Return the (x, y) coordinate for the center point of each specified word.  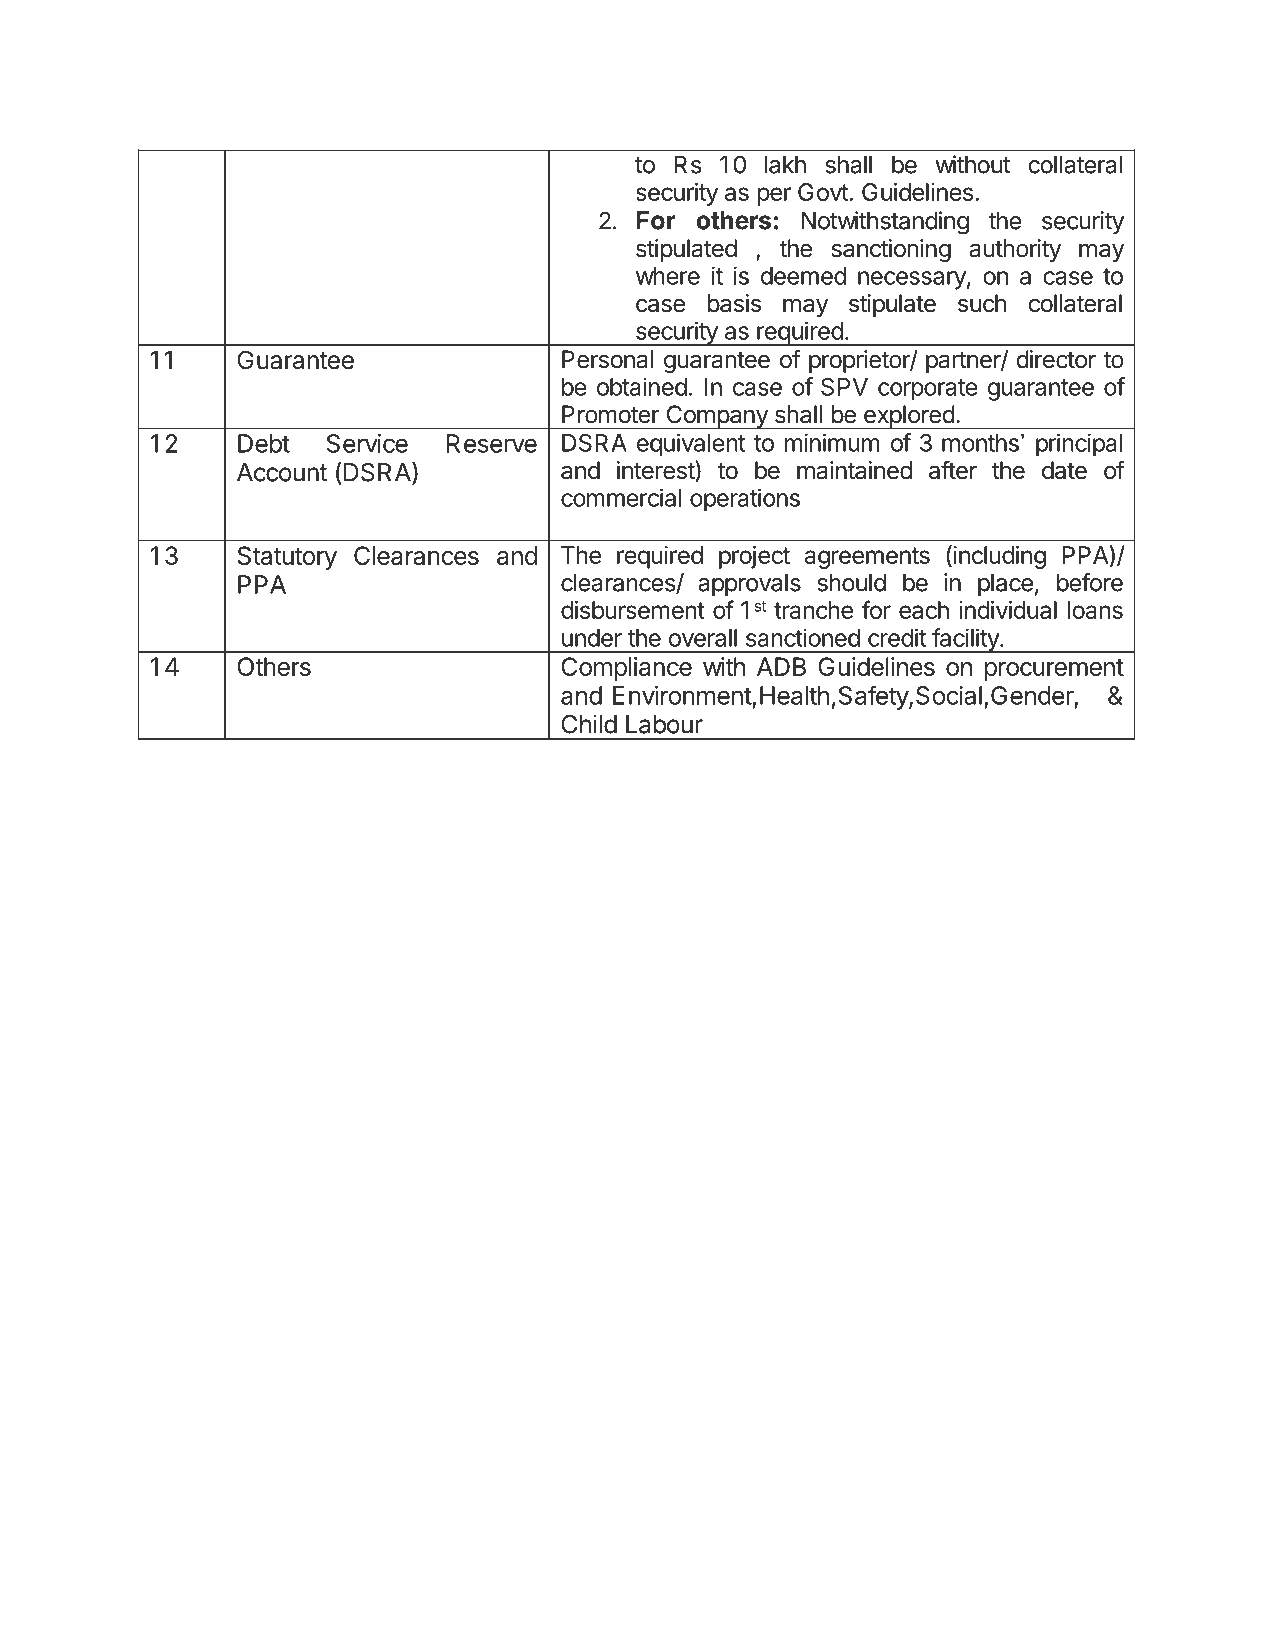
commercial (621, 497)
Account (282, 472)
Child (589, 724)
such (982, 303)
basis (734, 303)
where (668, 276)
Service (367, 443)
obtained (642, 386)
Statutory (287, 558)
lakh (785, 165)
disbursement (633, 610)
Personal (607, 359)
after (953, 470)
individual (1008, 610)
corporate (928, 390)
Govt (824, 192)
